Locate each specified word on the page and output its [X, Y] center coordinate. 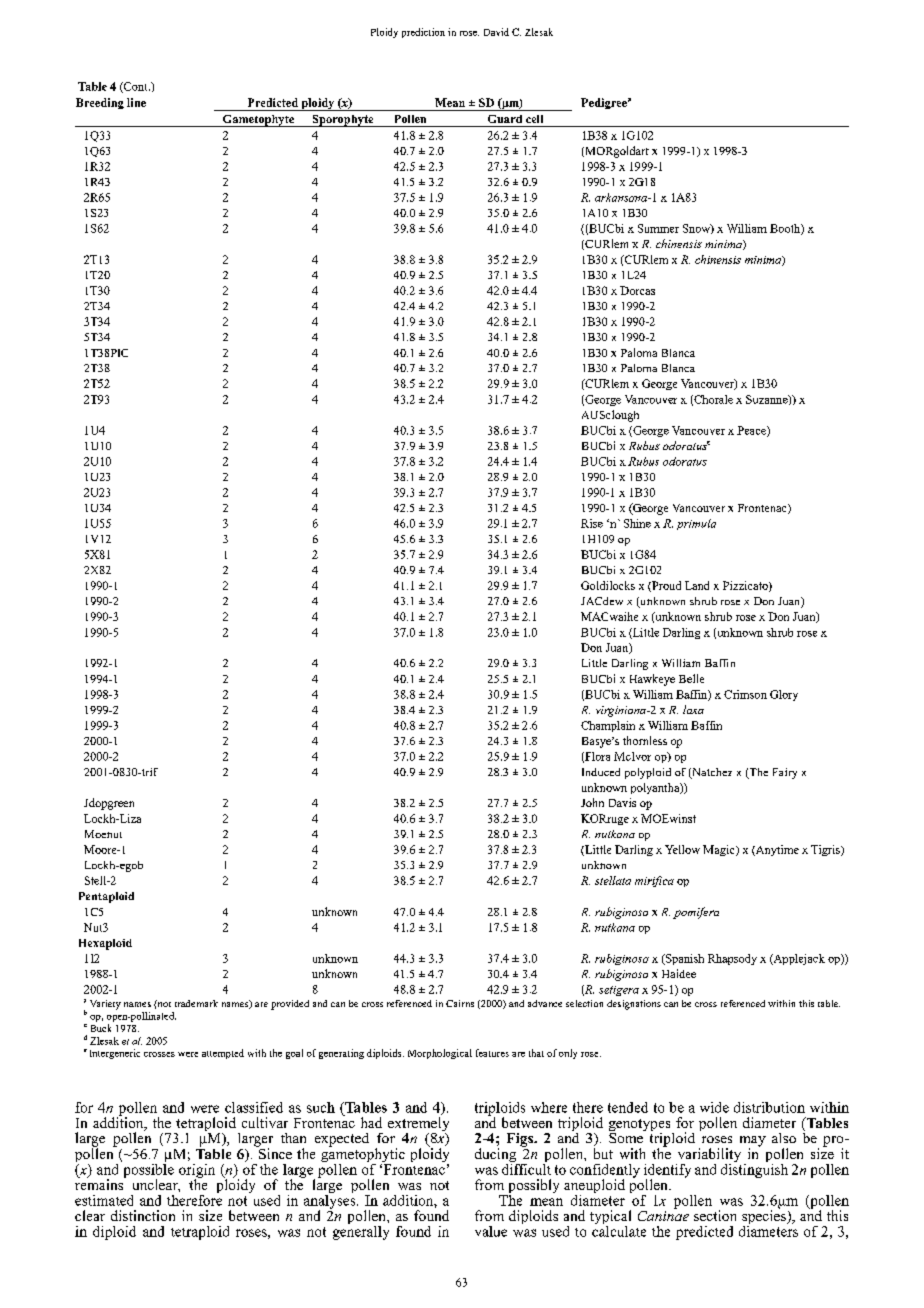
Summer [658, 228]
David [496, 32]
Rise [592, 523]
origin [197, 1172]
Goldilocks [608, 585]
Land [697, 585]
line [136, 102]
